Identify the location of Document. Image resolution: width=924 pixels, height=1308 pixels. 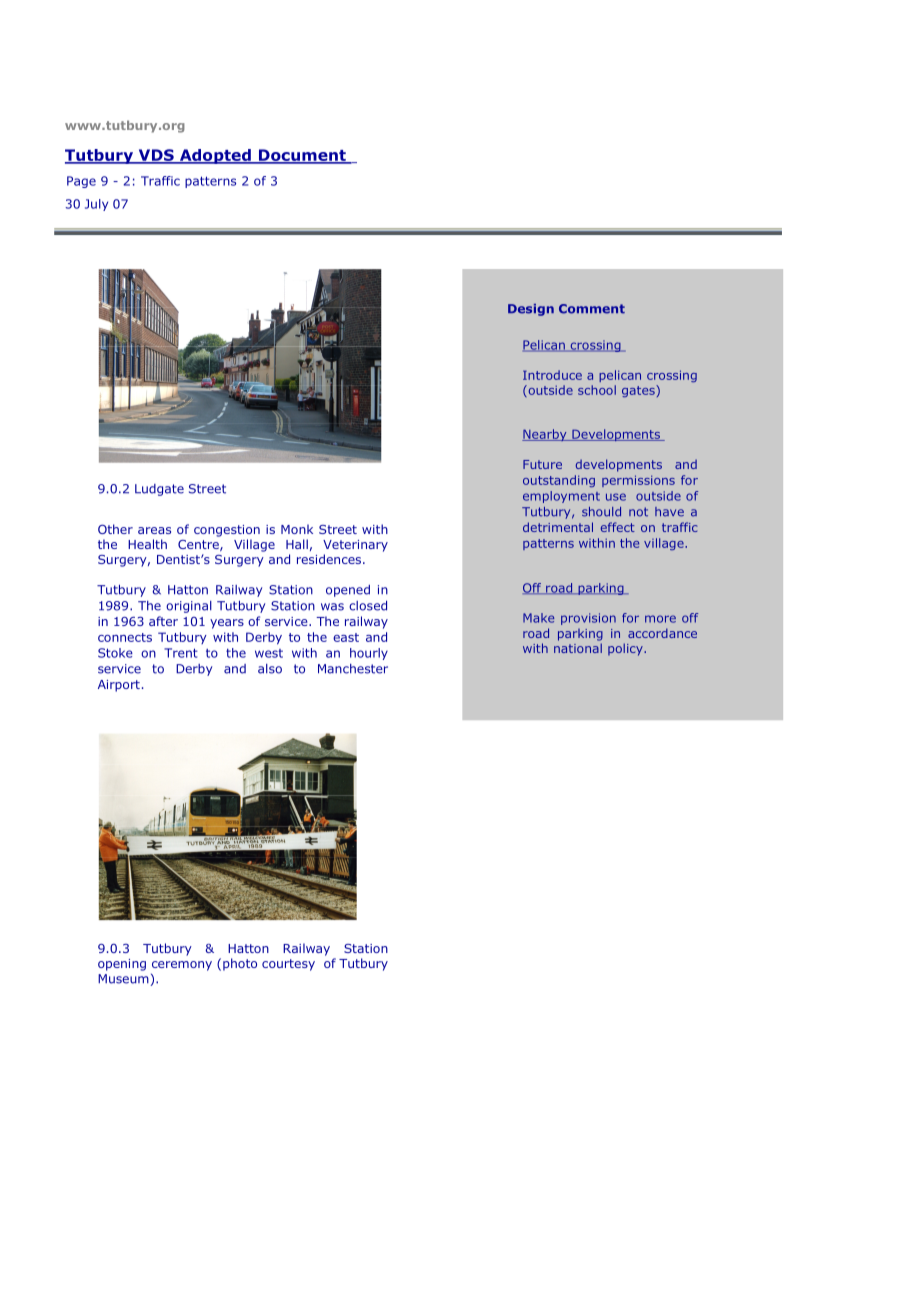
(302, 156).
